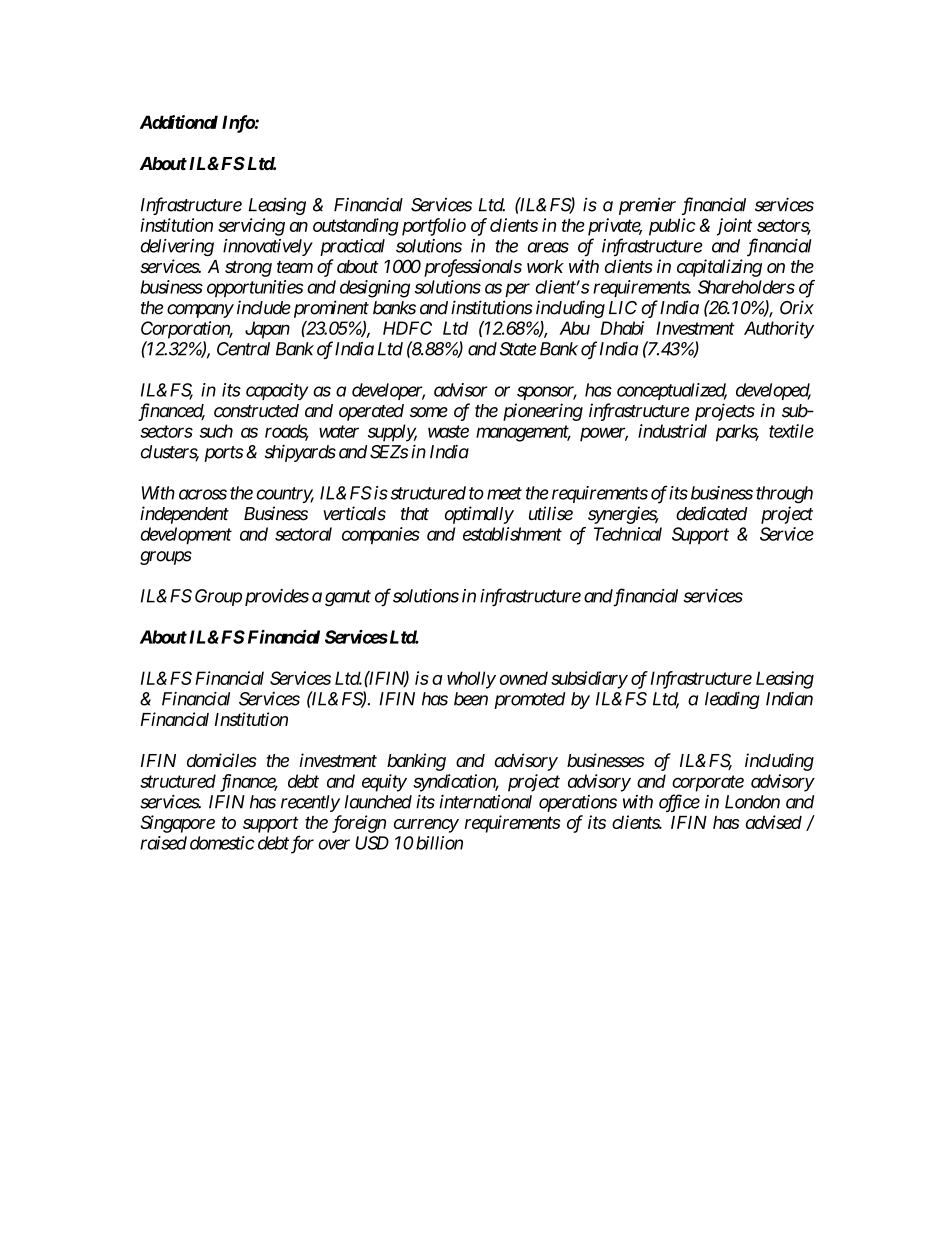 Image resolution: width=952 pixels, height=1233 pixels. I want to click on domestic, so click(222, 843).
